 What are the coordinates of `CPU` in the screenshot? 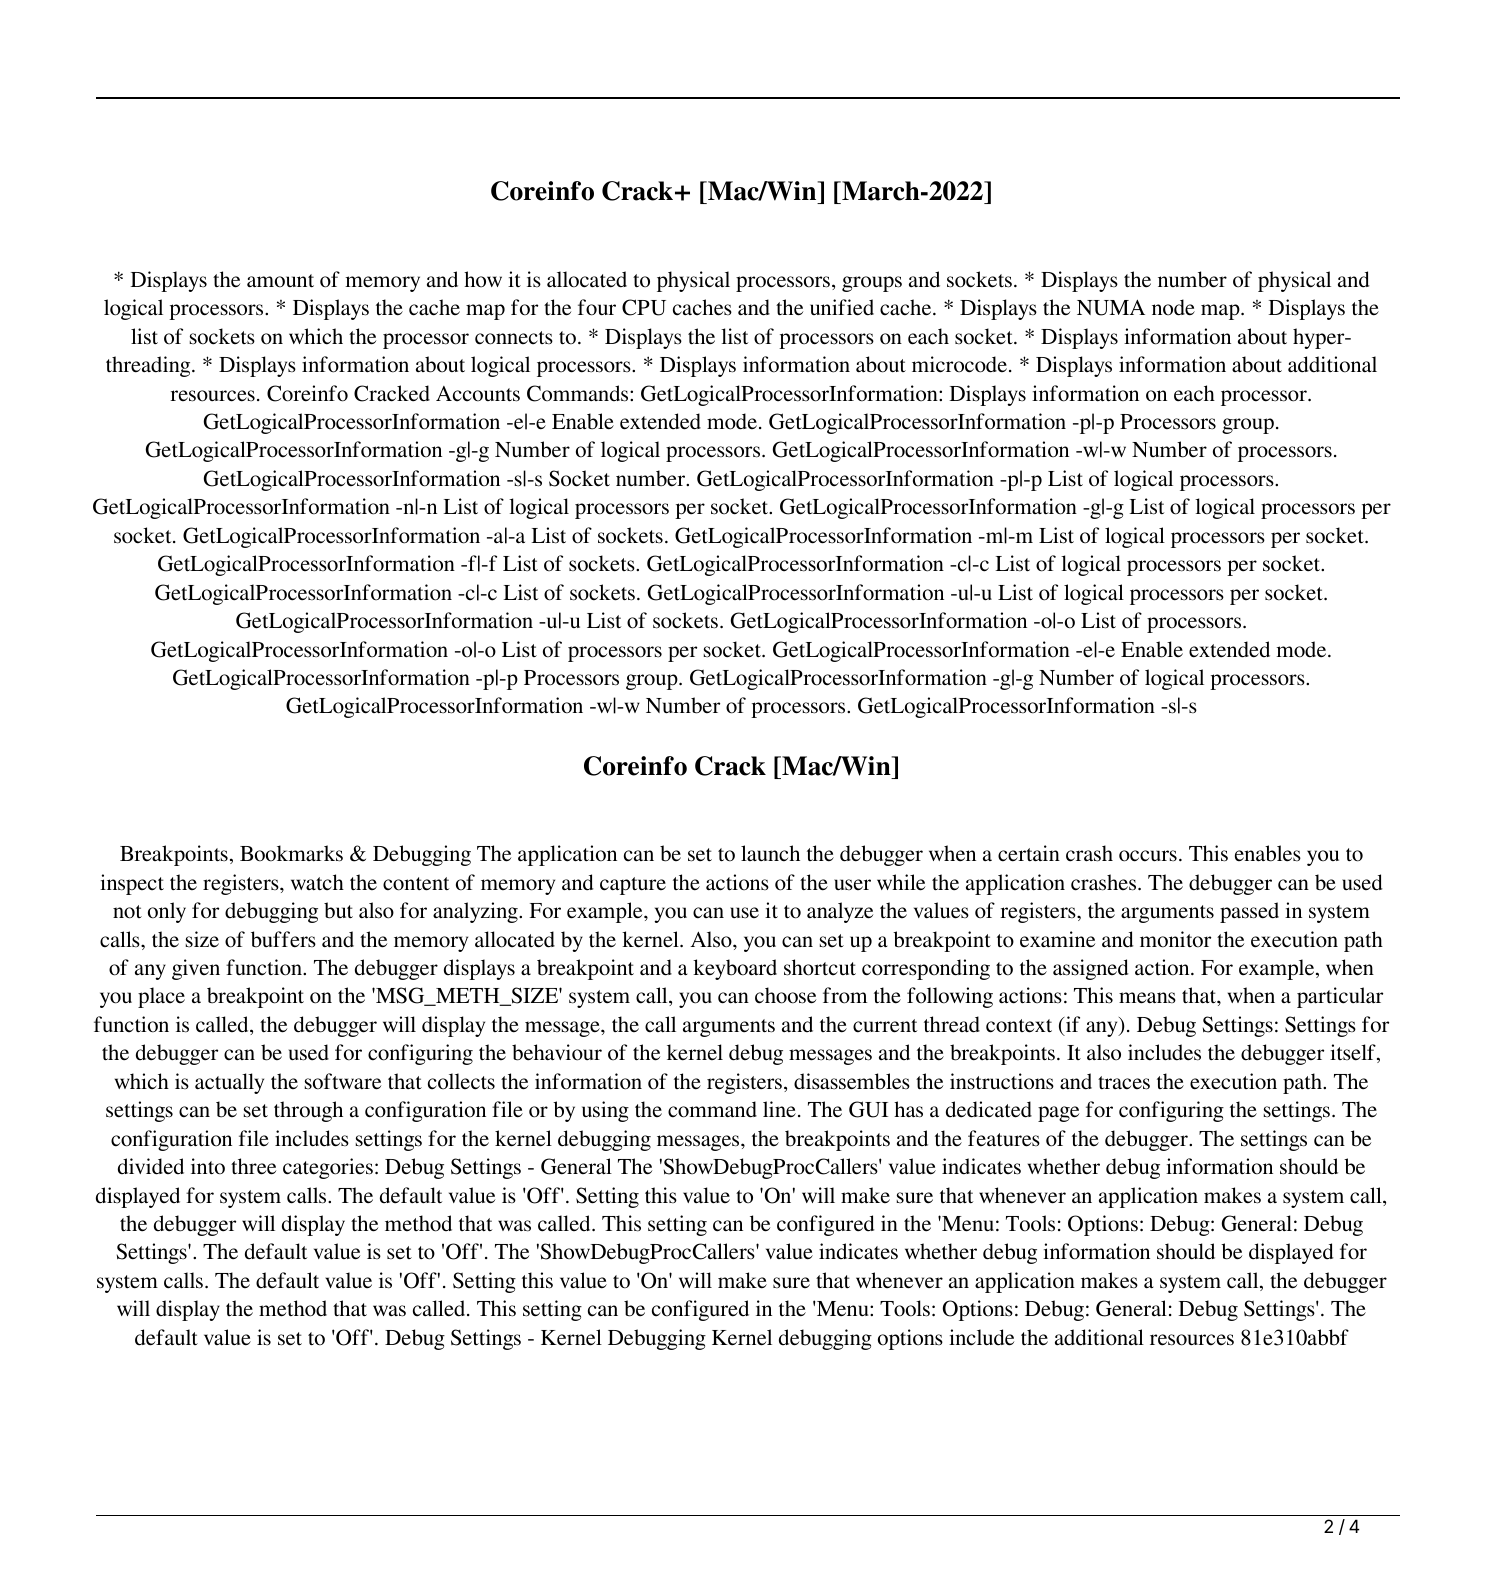 It's located at (644, 307).
